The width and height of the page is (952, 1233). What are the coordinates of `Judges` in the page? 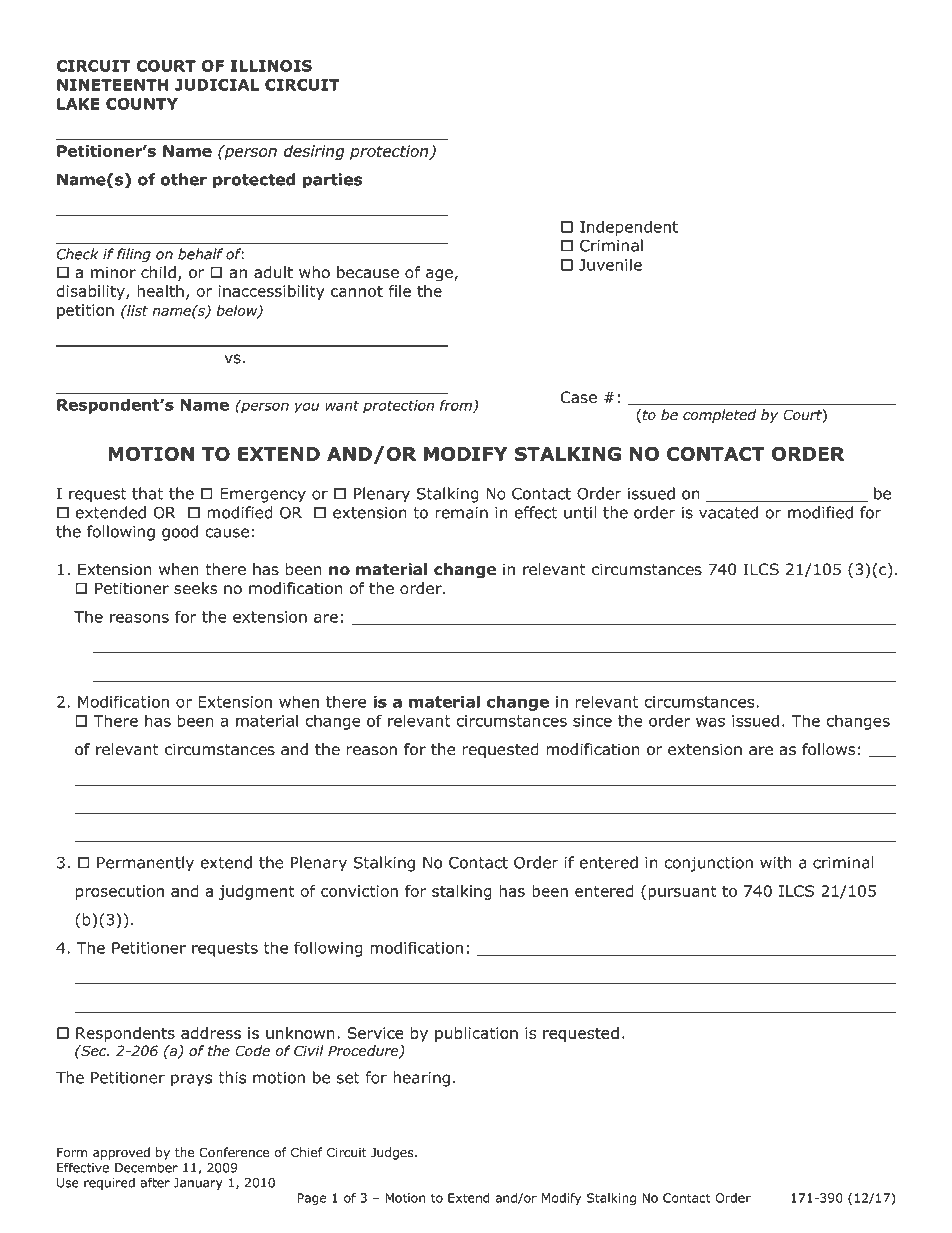 It's located at (393, 1153).
